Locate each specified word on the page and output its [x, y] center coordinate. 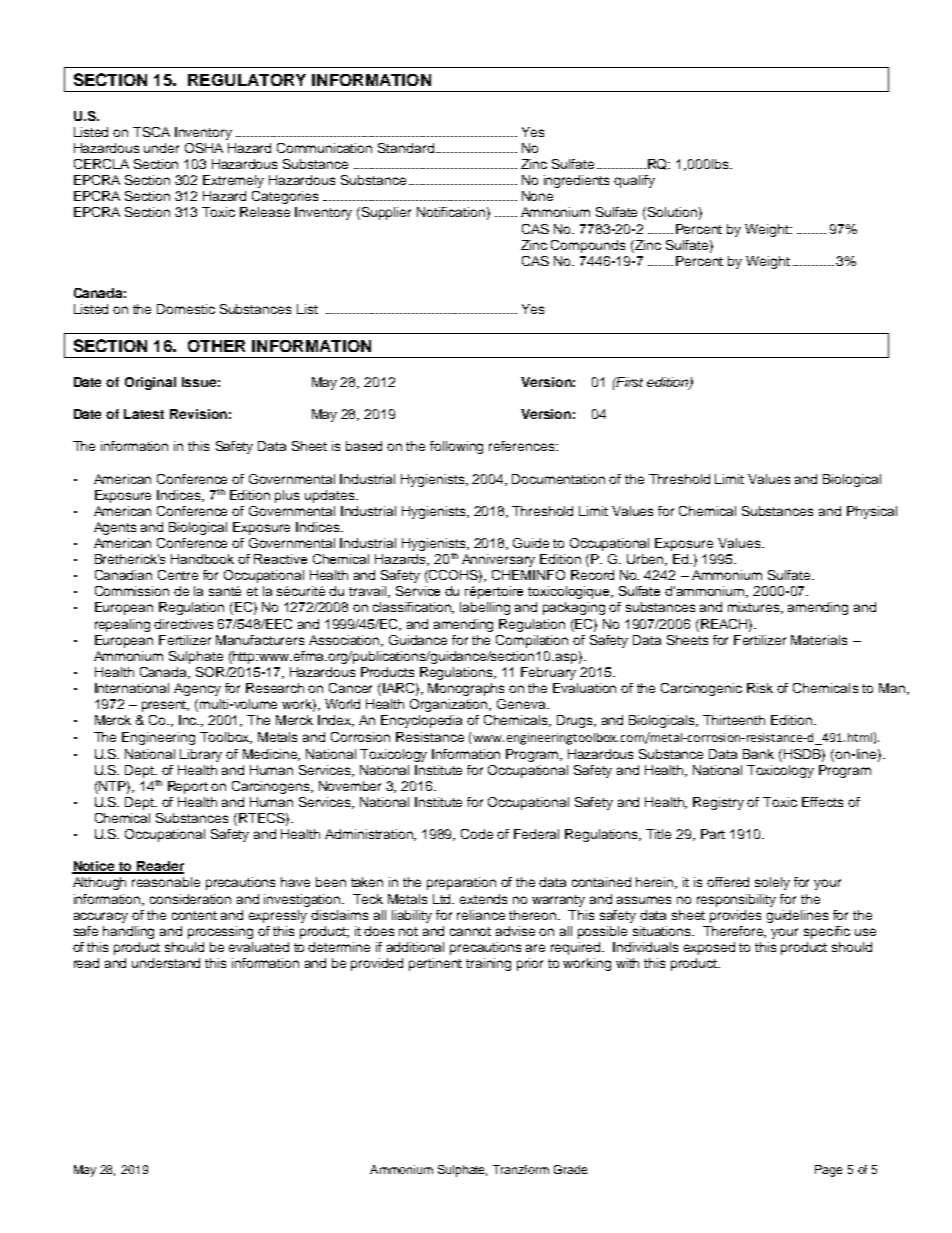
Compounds [588, 246]
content [194, 915]
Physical [872, 512]
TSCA [151, 132]
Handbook [202, 559]
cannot [470, 931]
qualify [634, 181]
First [628, 382]
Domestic [186, 309]
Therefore [734, 932]
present [165, 706]
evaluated [259, 947]
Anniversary [498, 560]
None [537, 196]
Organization [450, 705]
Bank [758, 754]
